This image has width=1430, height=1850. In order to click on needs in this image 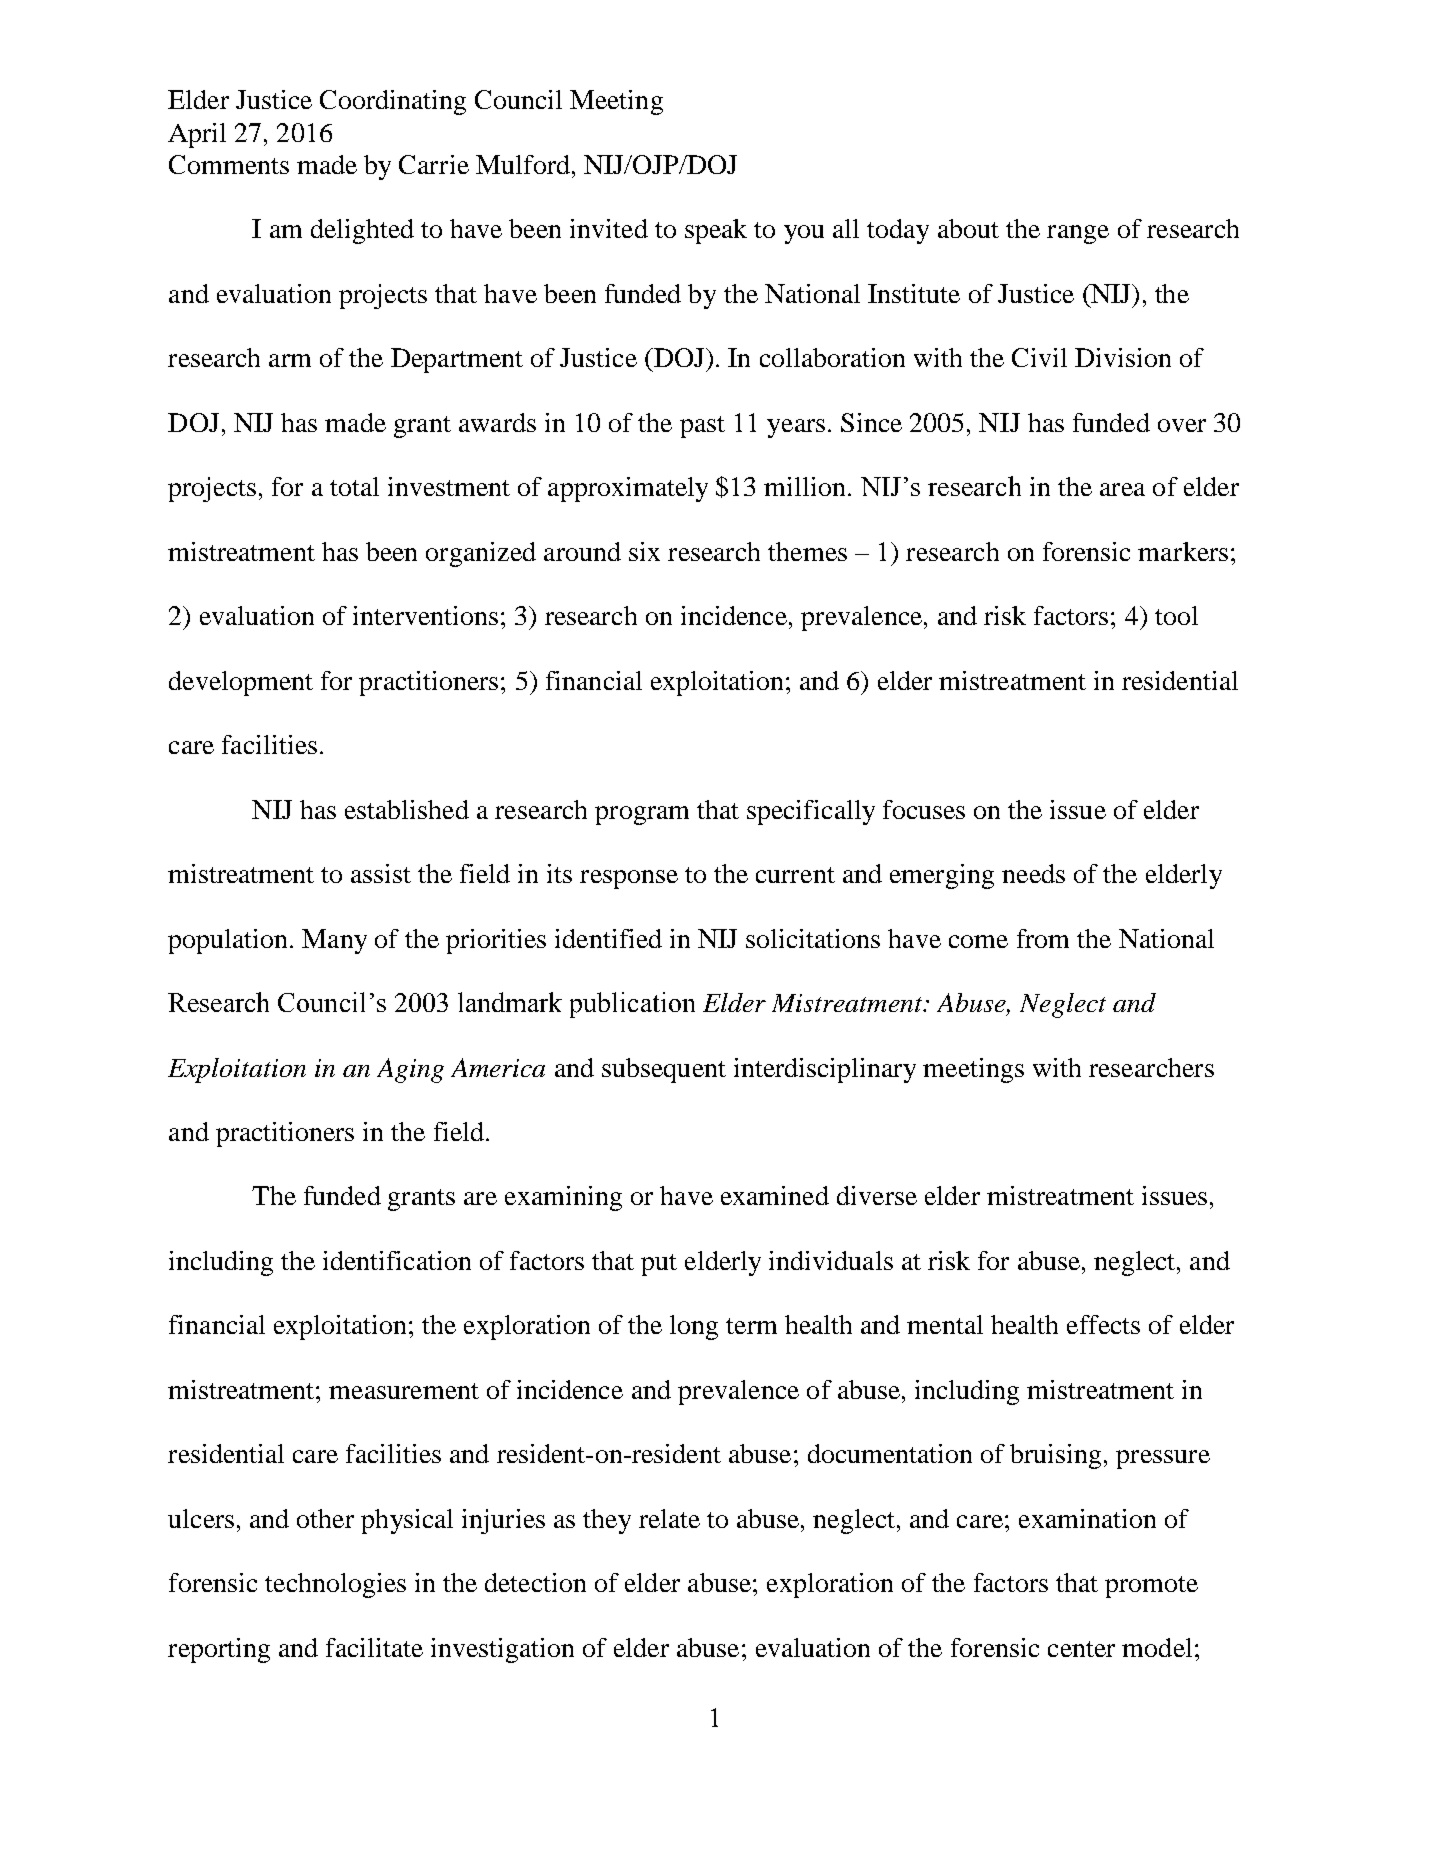, I will do `click(1033, 873)`.
